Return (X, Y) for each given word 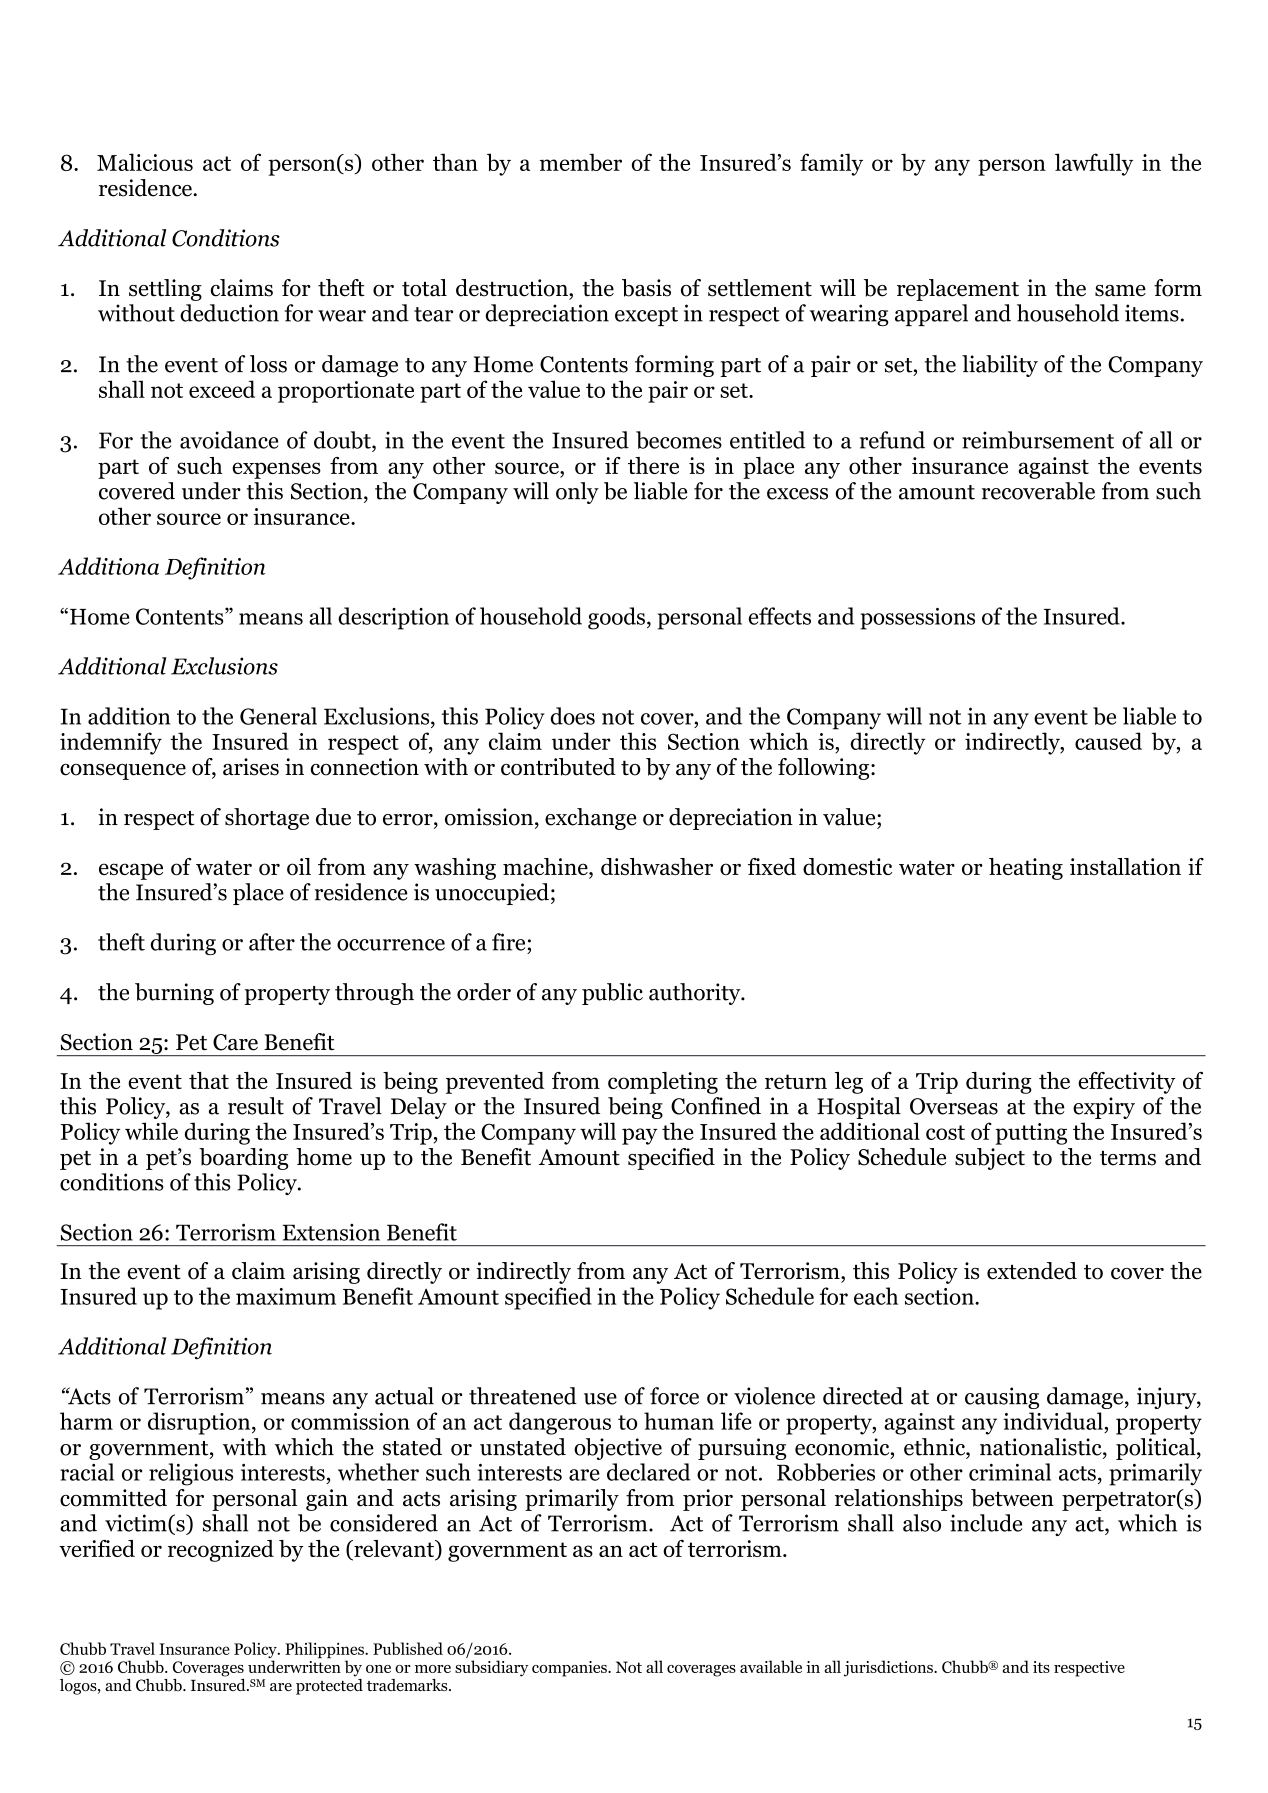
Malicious (145, 162)
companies (570, 1669)
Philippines (325, 1651)
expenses (276, 470)
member (581, 162)
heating (1026, 869)
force (674, 1396)
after (272, 942)
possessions (917, 619)
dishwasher (657, 866)
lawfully (1094, 164)
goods (616, 618)
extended (1032, 1271)
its (1041, 1667)
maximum (286, 1296)
